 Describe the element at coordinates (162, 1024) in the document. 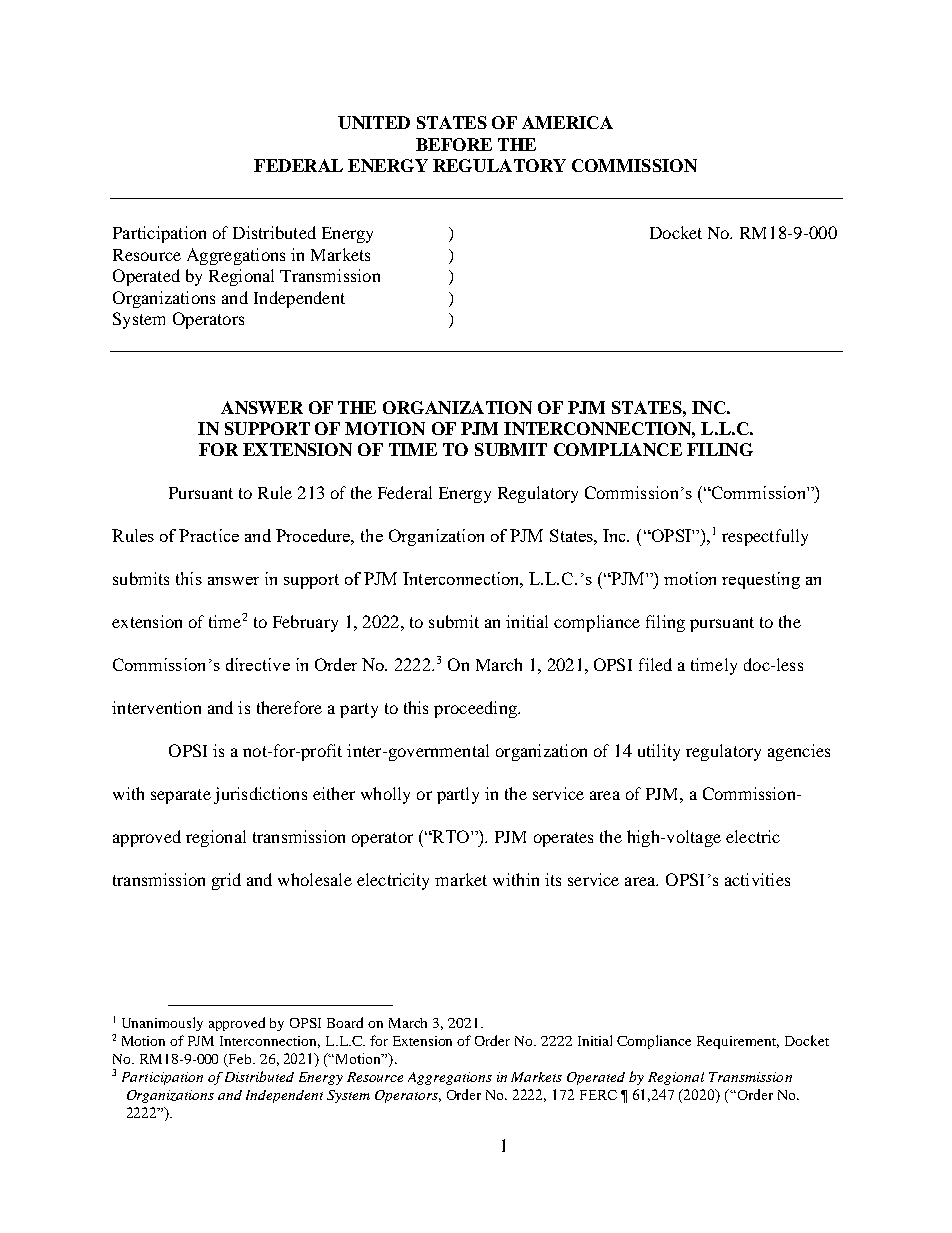

I see `Unanimously` at that location.
